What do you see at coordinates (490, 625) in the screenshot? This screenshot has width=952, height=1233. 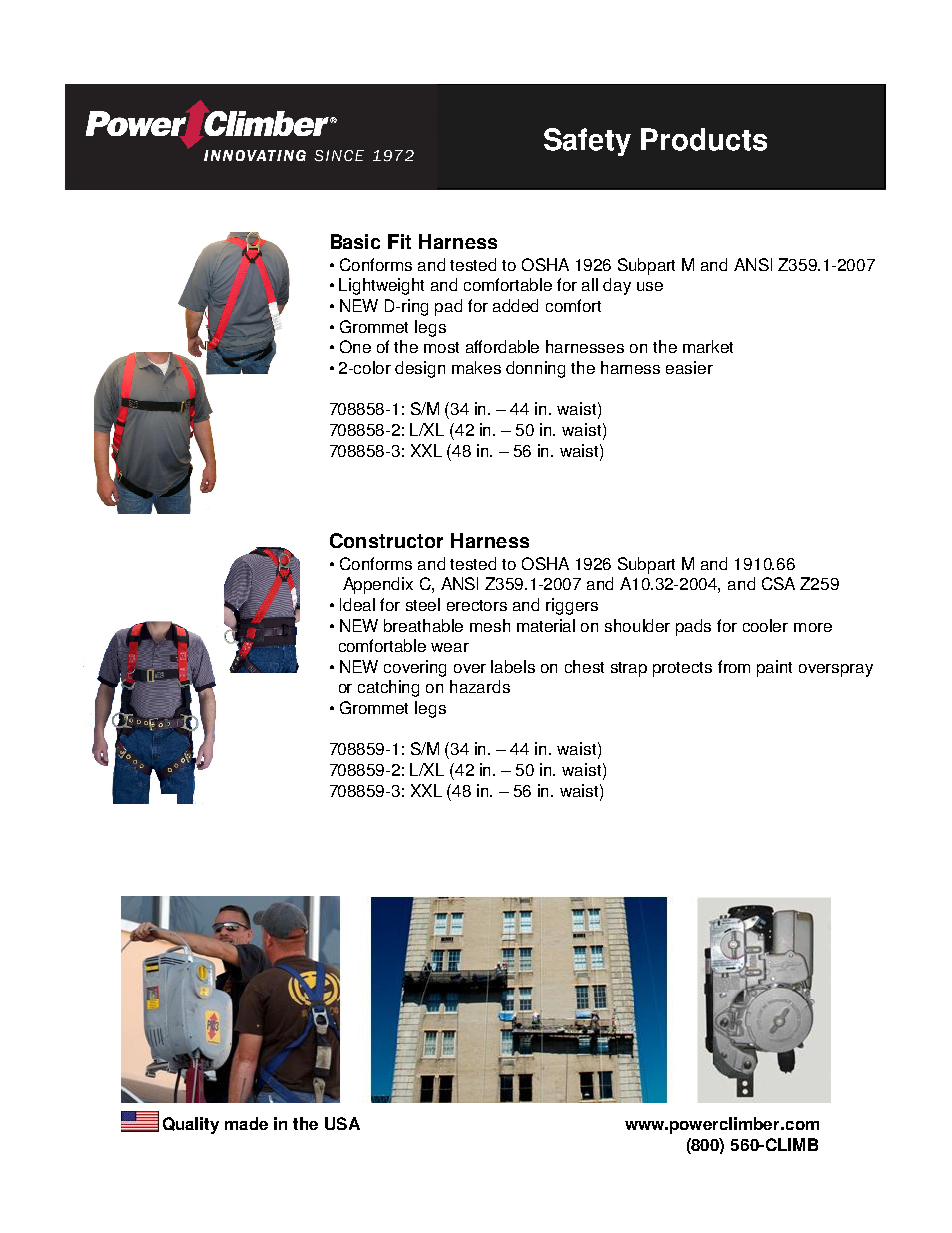 I see `mesh` at bounding box center [490, 625].
